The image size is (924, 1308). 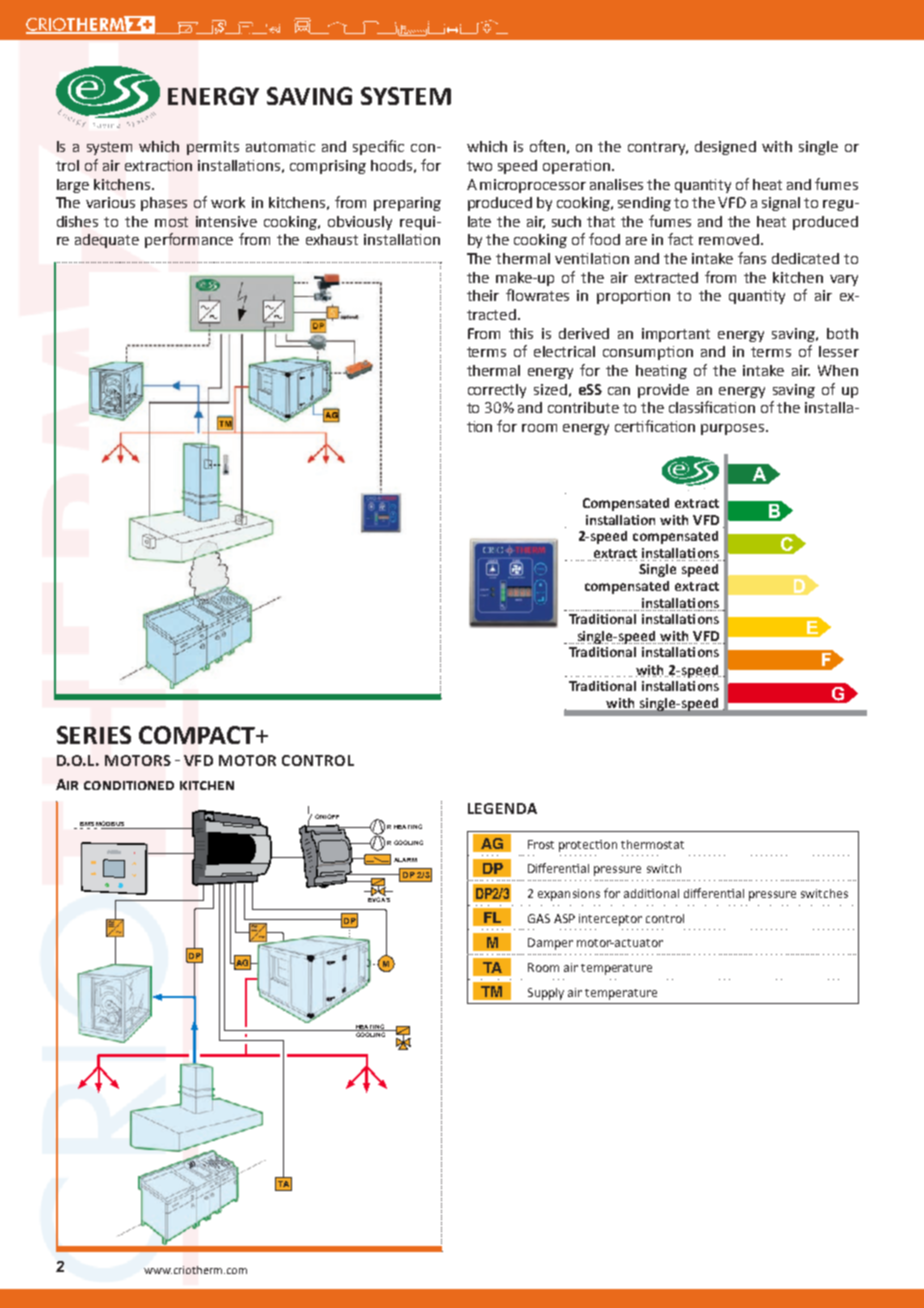 What do you see at coordinates (479, 166) in the page?
I see `two` at bounding box center [479, 166].
